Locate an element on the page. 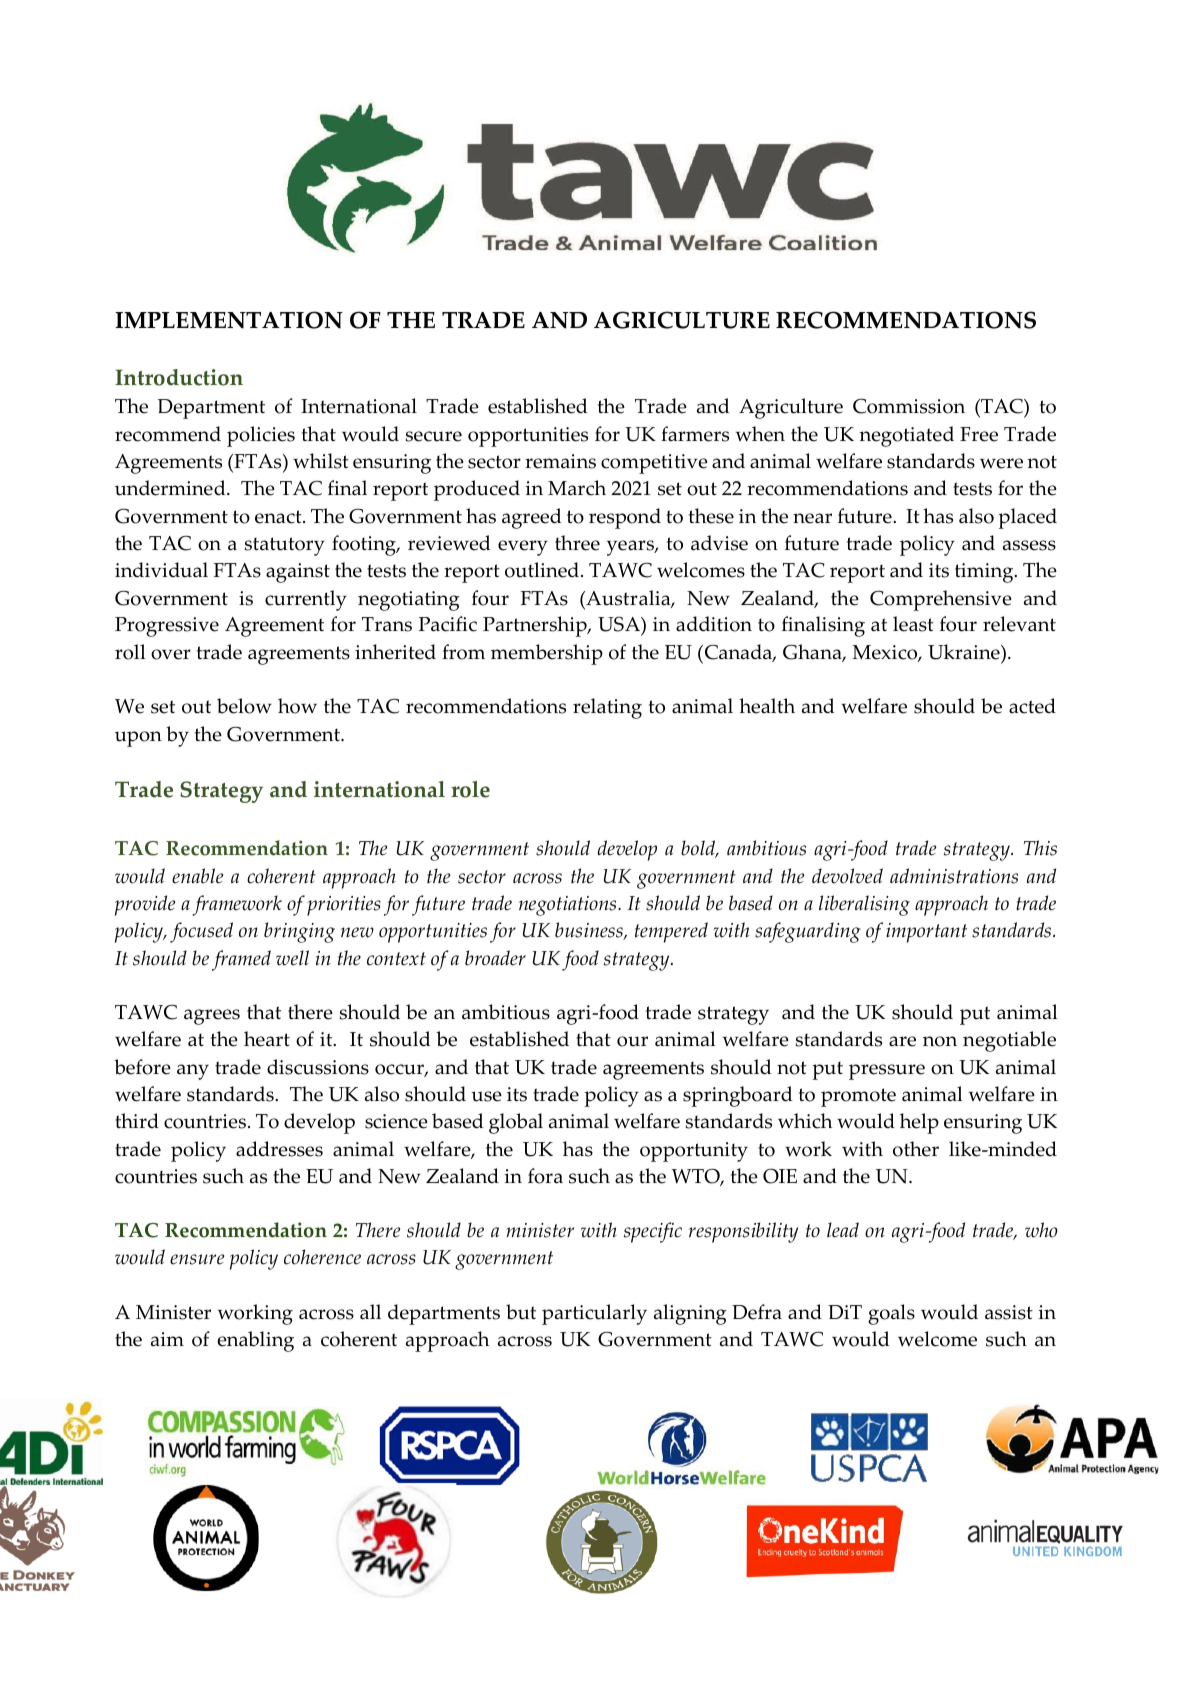 This page has width=1203, height=1702. against is located at coordinates (298, 573).
